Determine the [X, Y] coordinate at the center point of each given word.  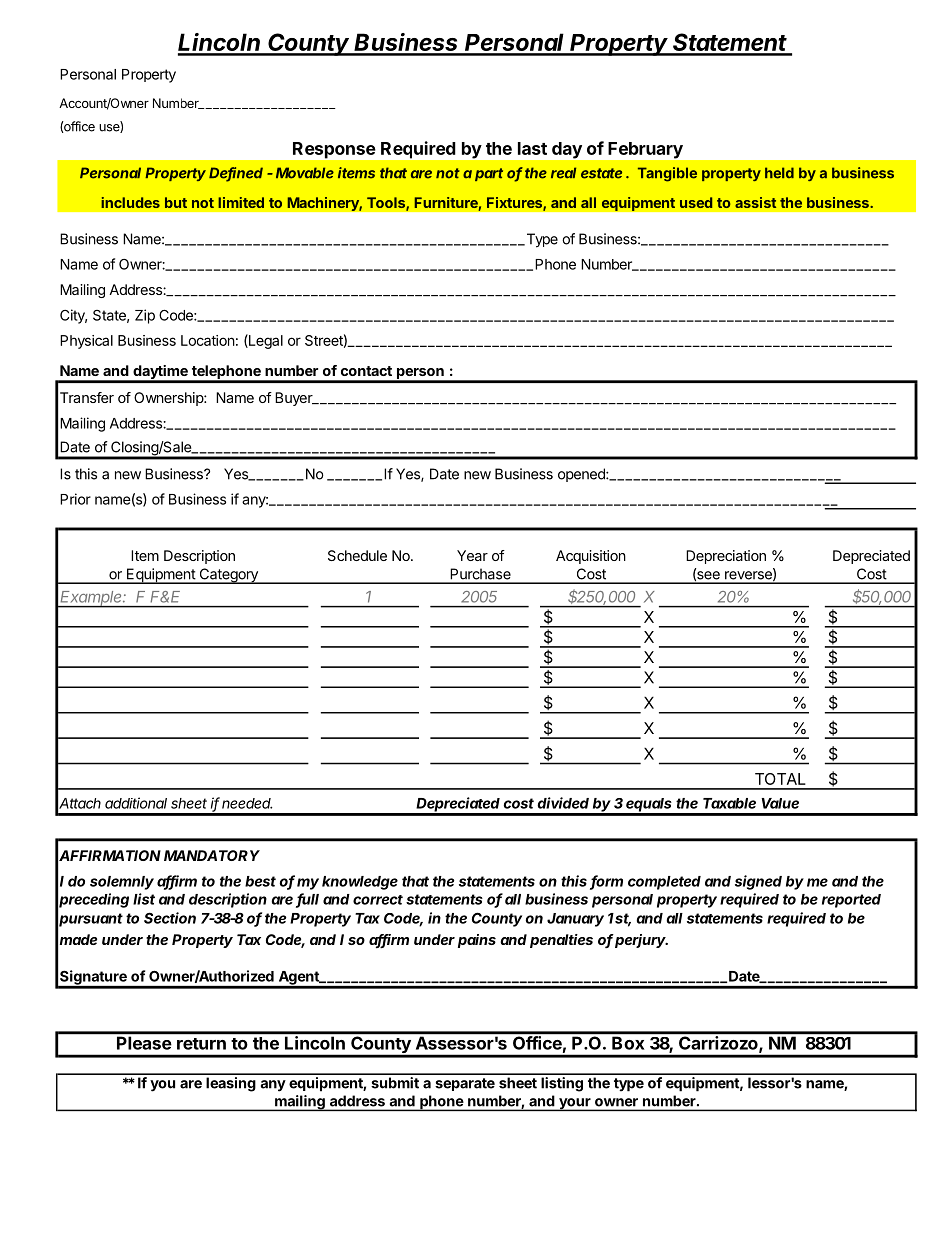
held [779, 173]
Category [228, 576]
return [201, 1044]
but [176, 202]
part [489, 174]
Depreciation [726, 557]
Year [472, 555]
